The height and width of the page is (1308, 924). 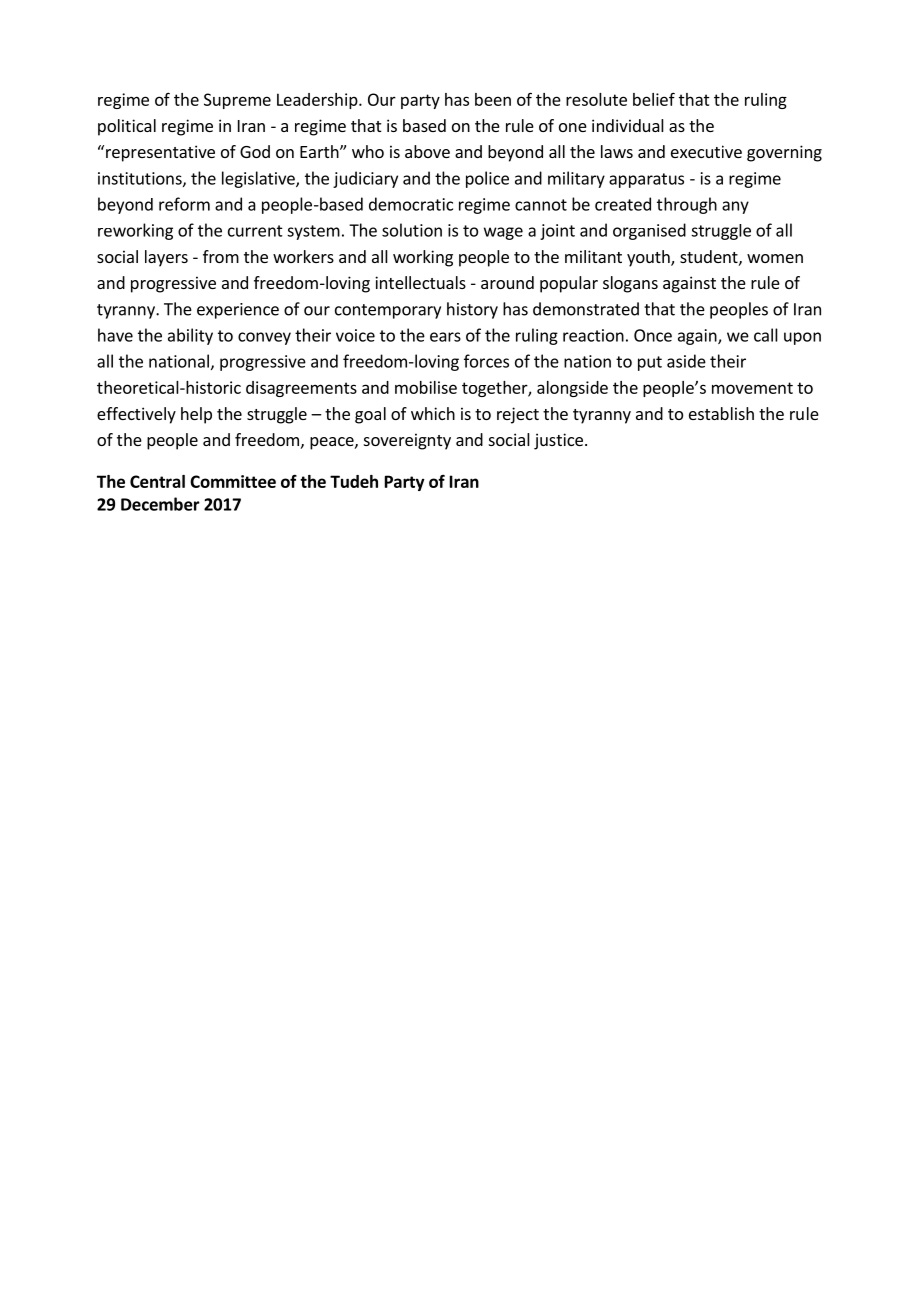 What do you see at coordinates (686, 361) in the page?
I see `aside` at bounding box center [686, 361].
